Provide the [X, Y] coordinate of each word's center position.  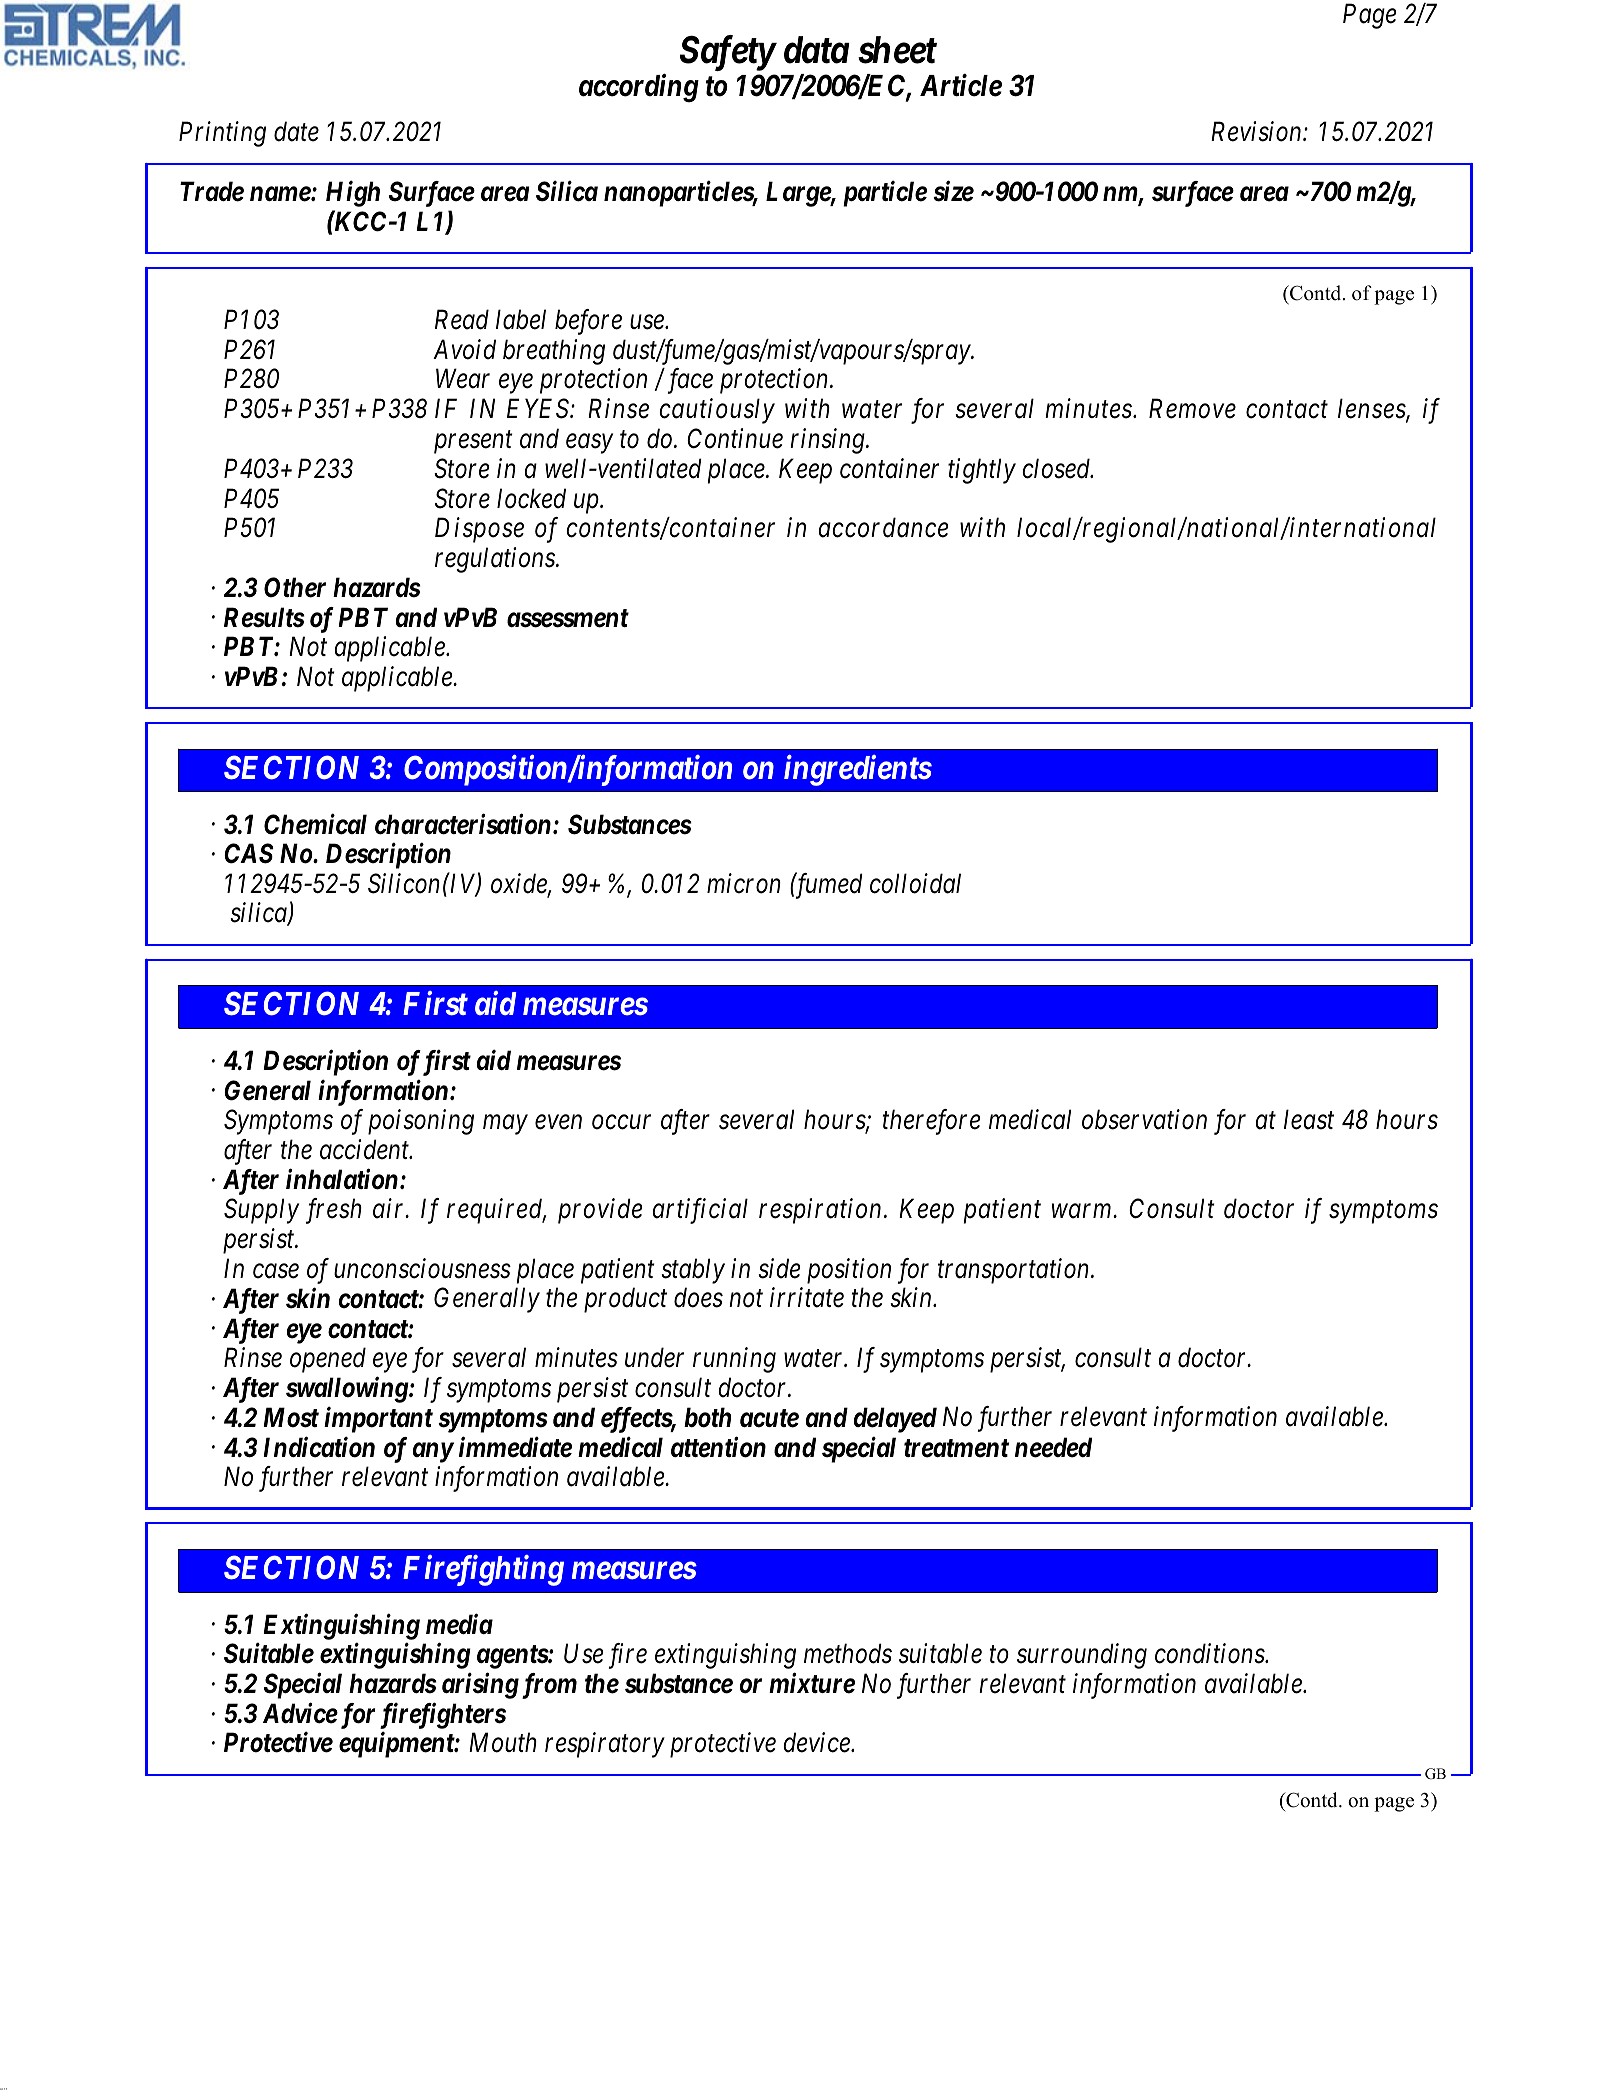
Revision [1257, 132]
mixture [812, 1683]
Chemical [315, 824]
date [296, 131]
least [1309, 1119]
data [817, 50]
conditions [1210, 1653]
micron [744, 883]
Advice [300, 1713]
